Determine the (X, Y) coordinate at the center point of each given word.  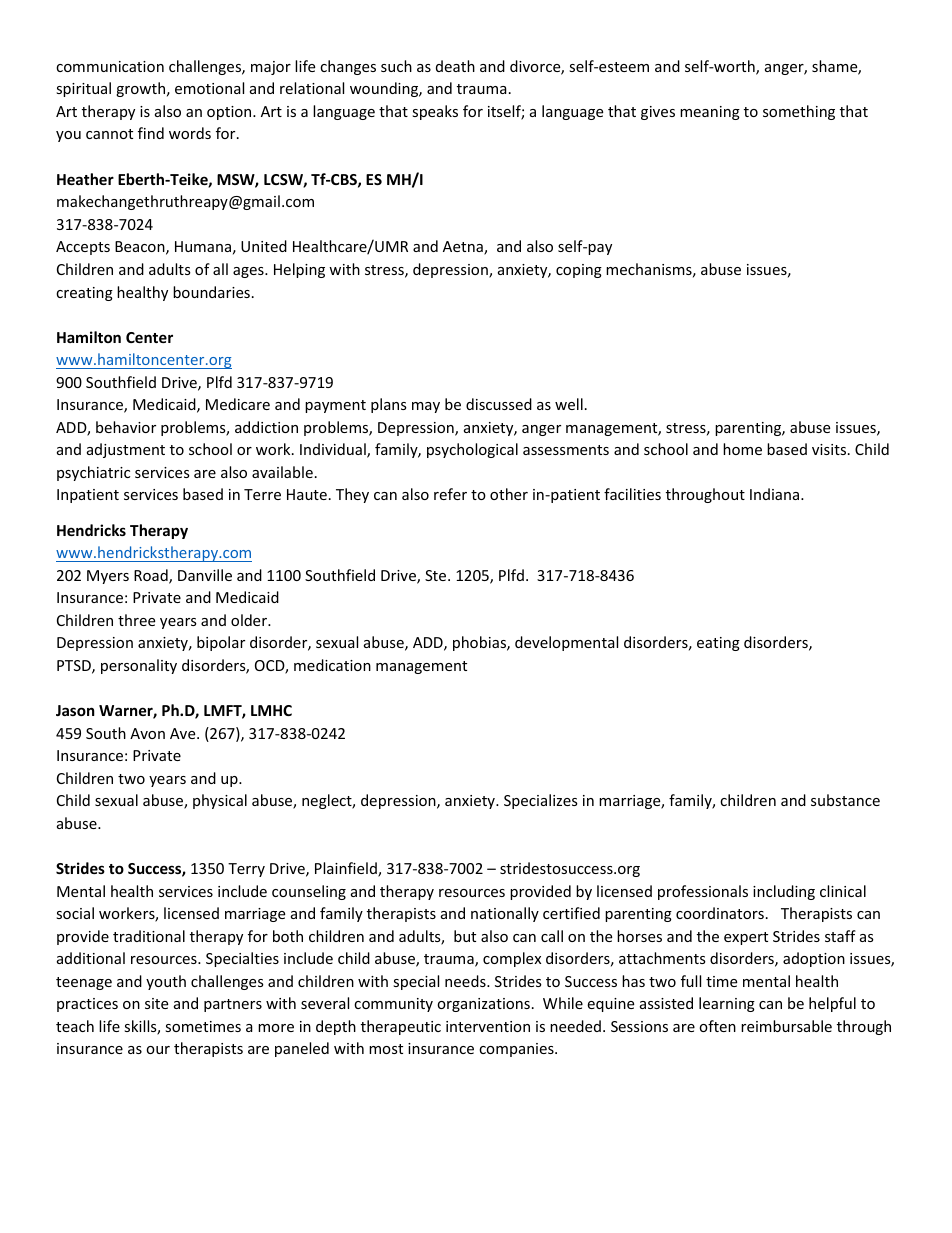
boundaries (211, 292)
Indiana (776, 494)
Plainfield (347, 869)
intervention (488, 1026)
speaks (435, 112)
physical (220, 801)
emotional (209, 88)
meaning (710, 113)
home (742, 449)
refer (450, 494)
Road (152, 576)
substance (845, 800)
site (156, 1003)
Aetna (464, 248)
